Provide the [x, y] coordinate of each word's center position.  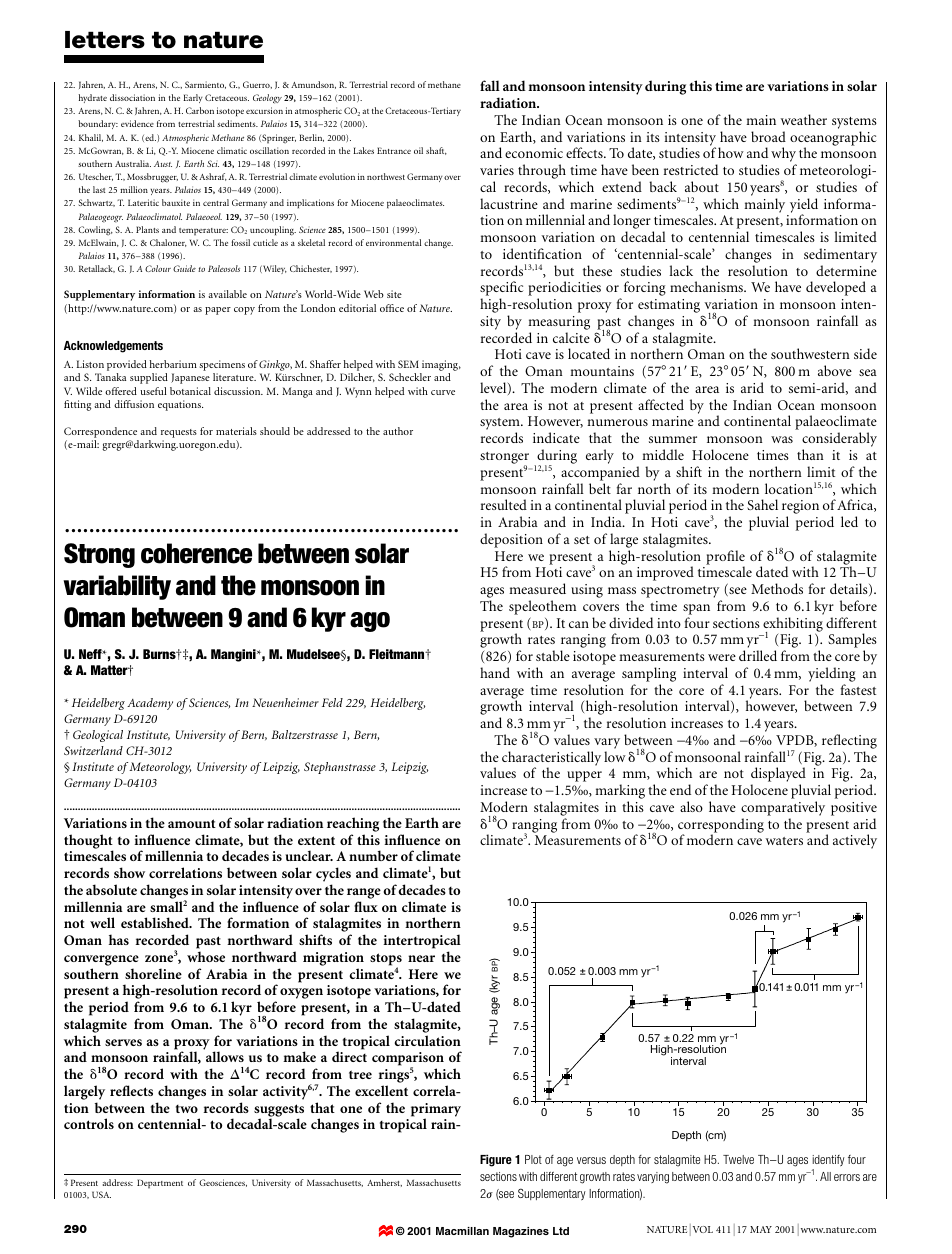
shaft [436, 151]
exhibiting [793, 625]
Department [160, 1184]
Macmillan [462, 1231]
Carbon [200, 110]
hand [495, 672]
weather [804, 119]
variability [117, 587]
